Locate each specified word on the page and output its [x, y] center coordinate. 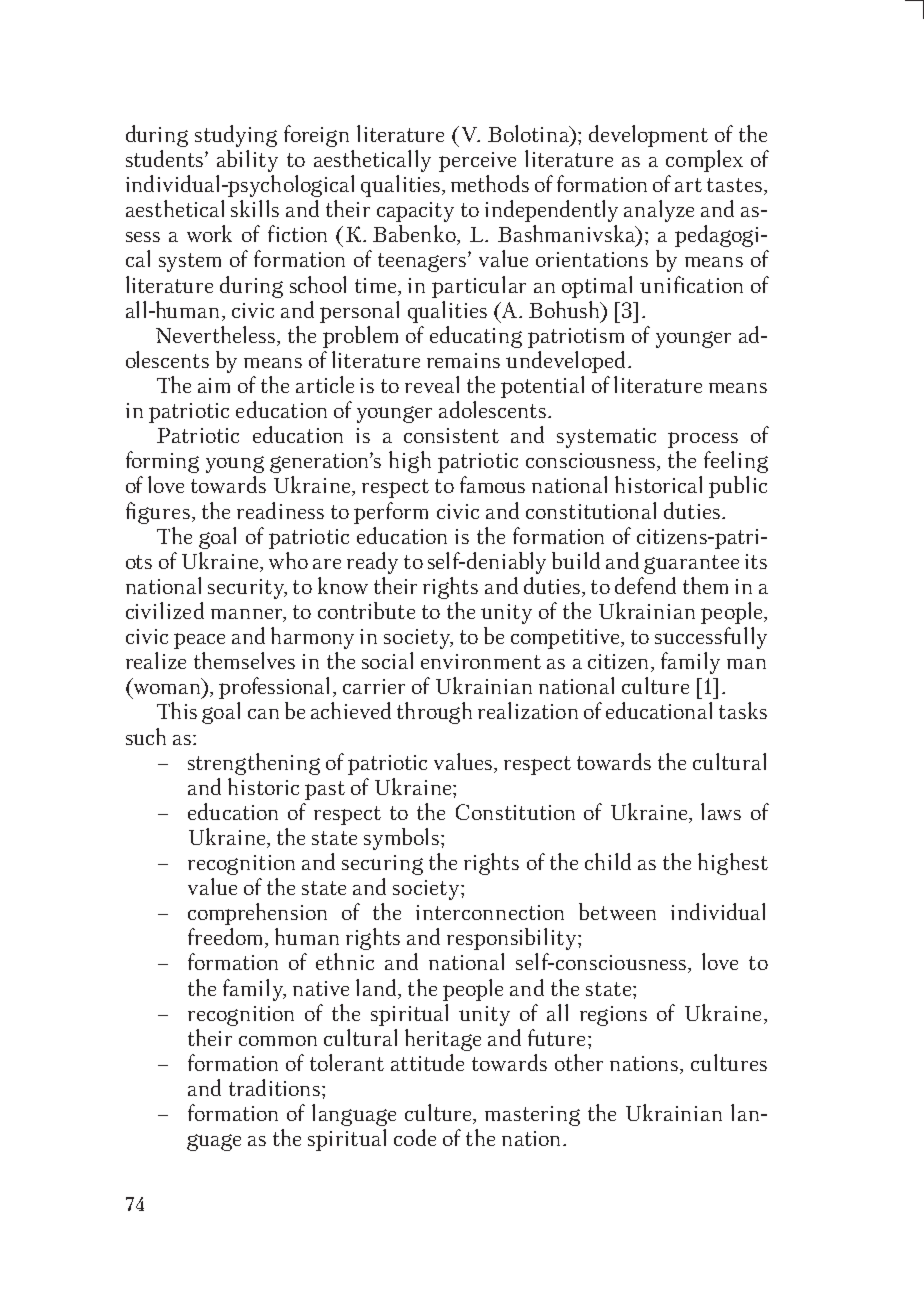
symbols [403, 839]
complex [704, 161]
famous [492, 484]
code [415, 1137]
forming [162, 462]
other [579, 1062]
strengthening [254, 764]
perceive [477, 162]
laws [721, 811]
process [703, 440]
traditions [274, 1087]
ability [247, 161]
